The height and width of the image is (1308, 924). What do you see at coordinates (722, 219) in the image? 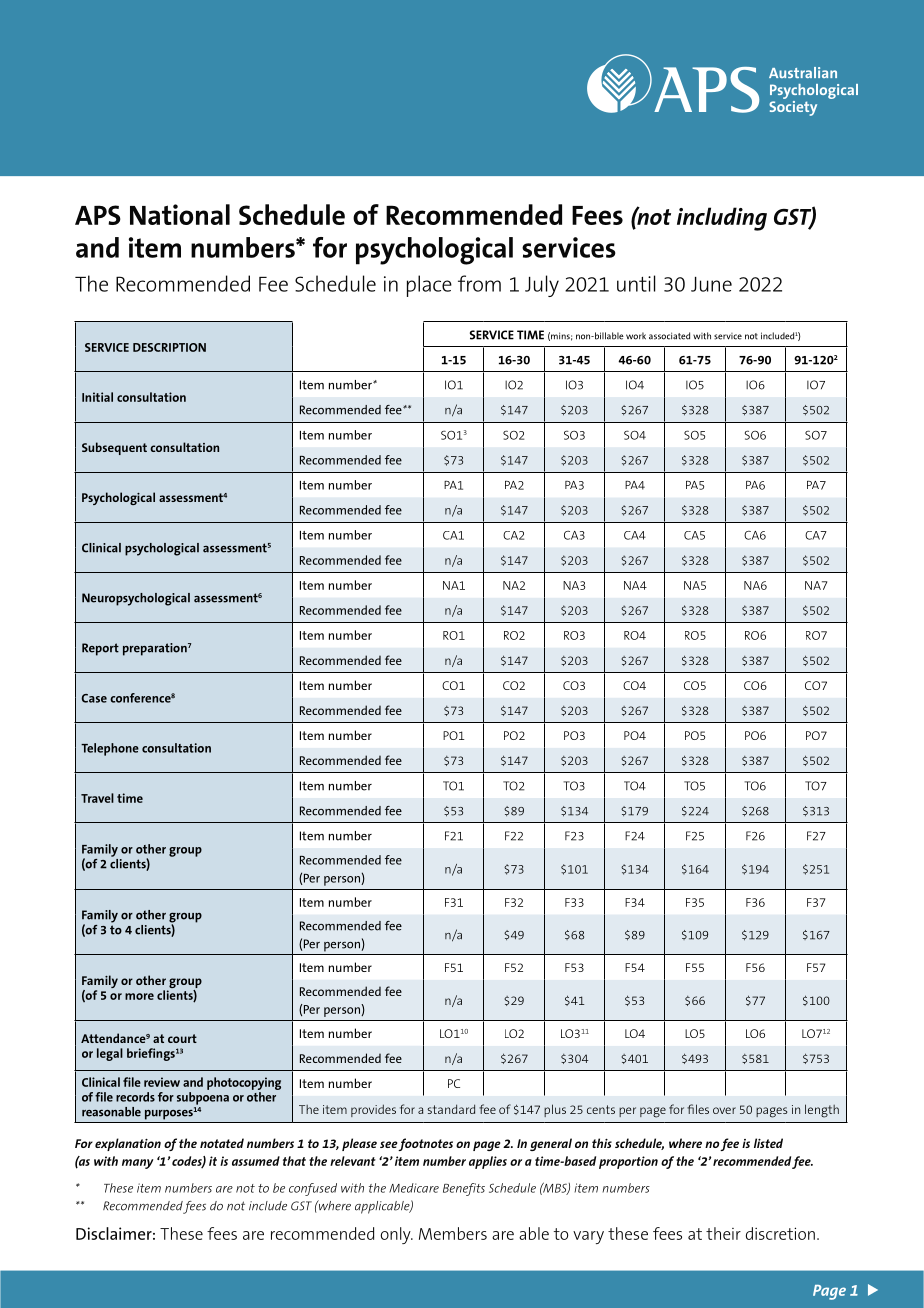
I see `including` at bounding box center [722, 219].
